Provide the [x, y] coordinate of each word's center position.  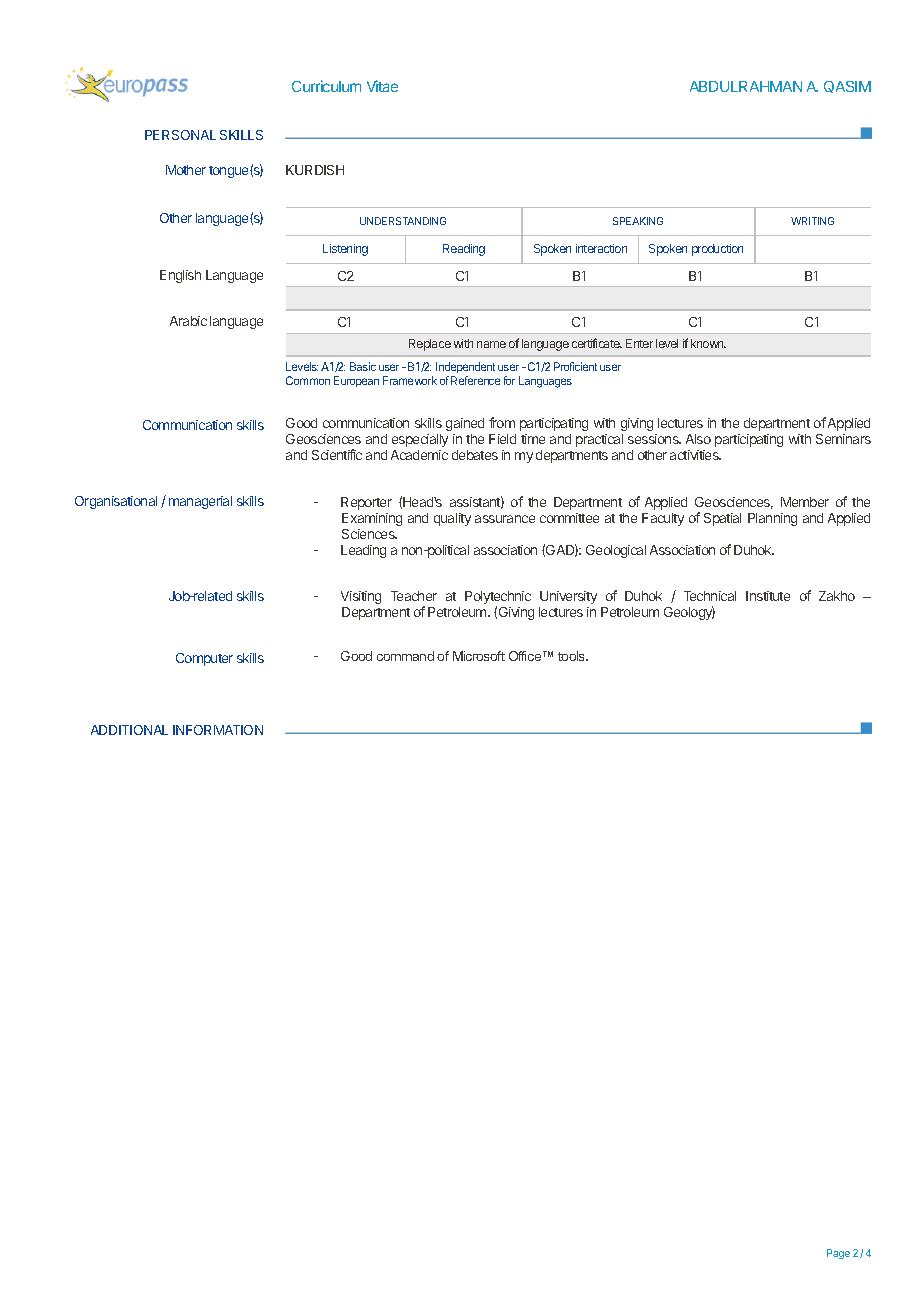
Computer [204, 659]
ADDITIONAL [129, 730]
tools [573, 656]
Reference [475, 380]
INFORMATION [218, 730]
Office [526, 656]
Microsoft [479, 656]
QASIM [847, 87]
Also [698, 439]
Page [838, 1254]
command [405, 656]
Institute [768, 596]
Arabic [188, 321]
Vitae [382, 86]
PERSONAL [180, 135]
